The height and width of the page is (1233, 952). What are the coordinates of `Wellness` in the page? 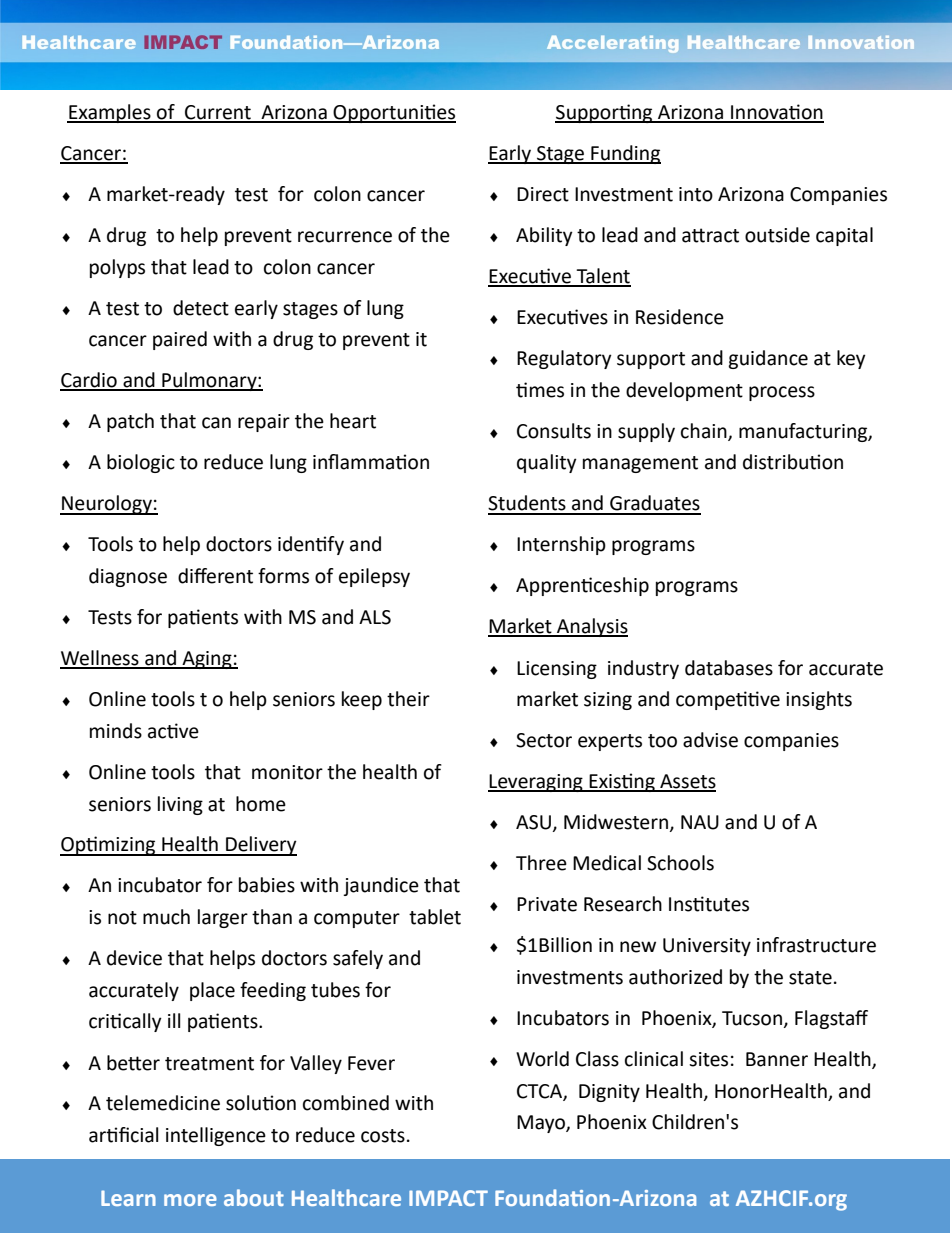 It's located at (100, 659).
